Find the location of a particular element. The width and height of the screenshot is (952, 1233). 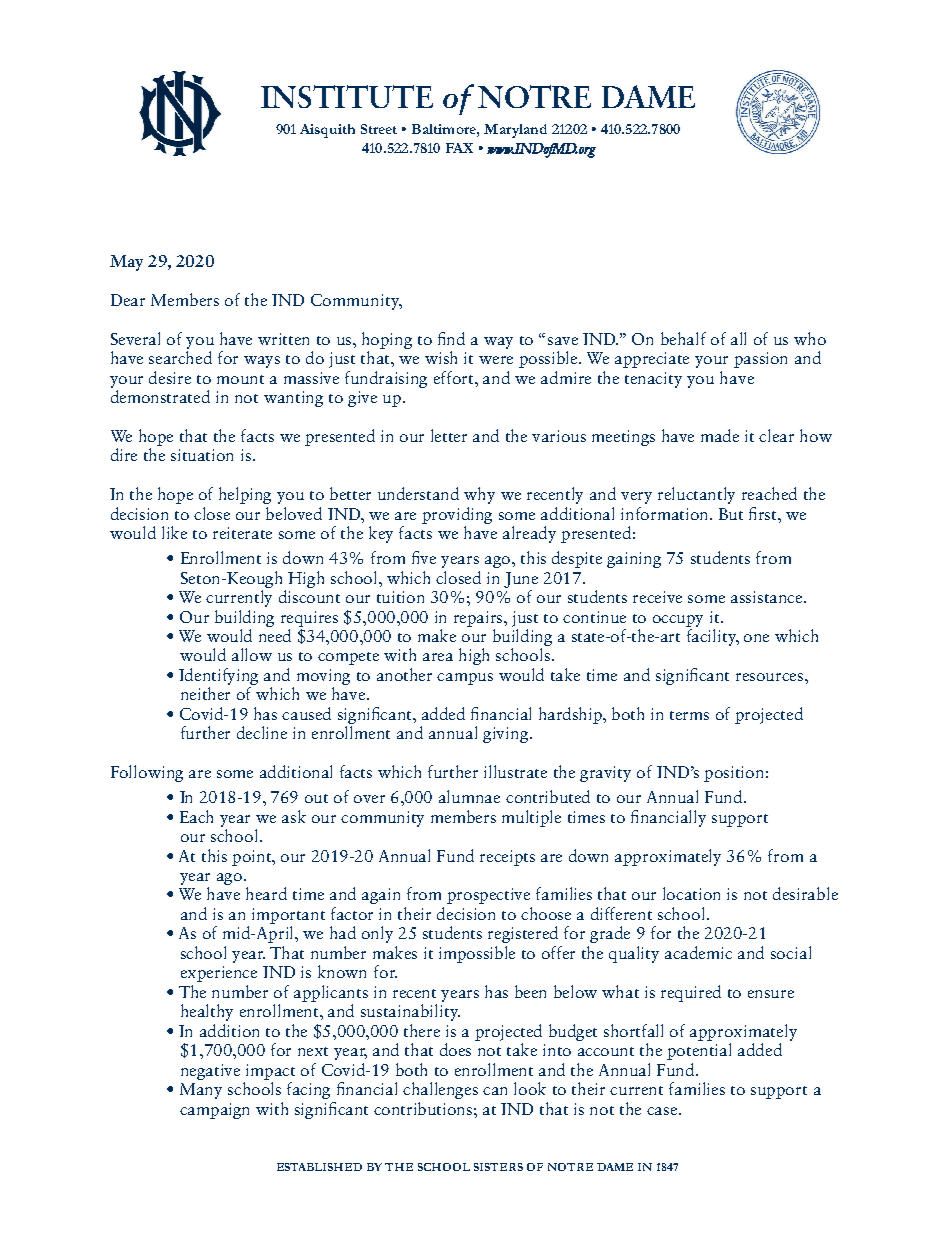

Baltimore is located at coordinates (445, 129).
